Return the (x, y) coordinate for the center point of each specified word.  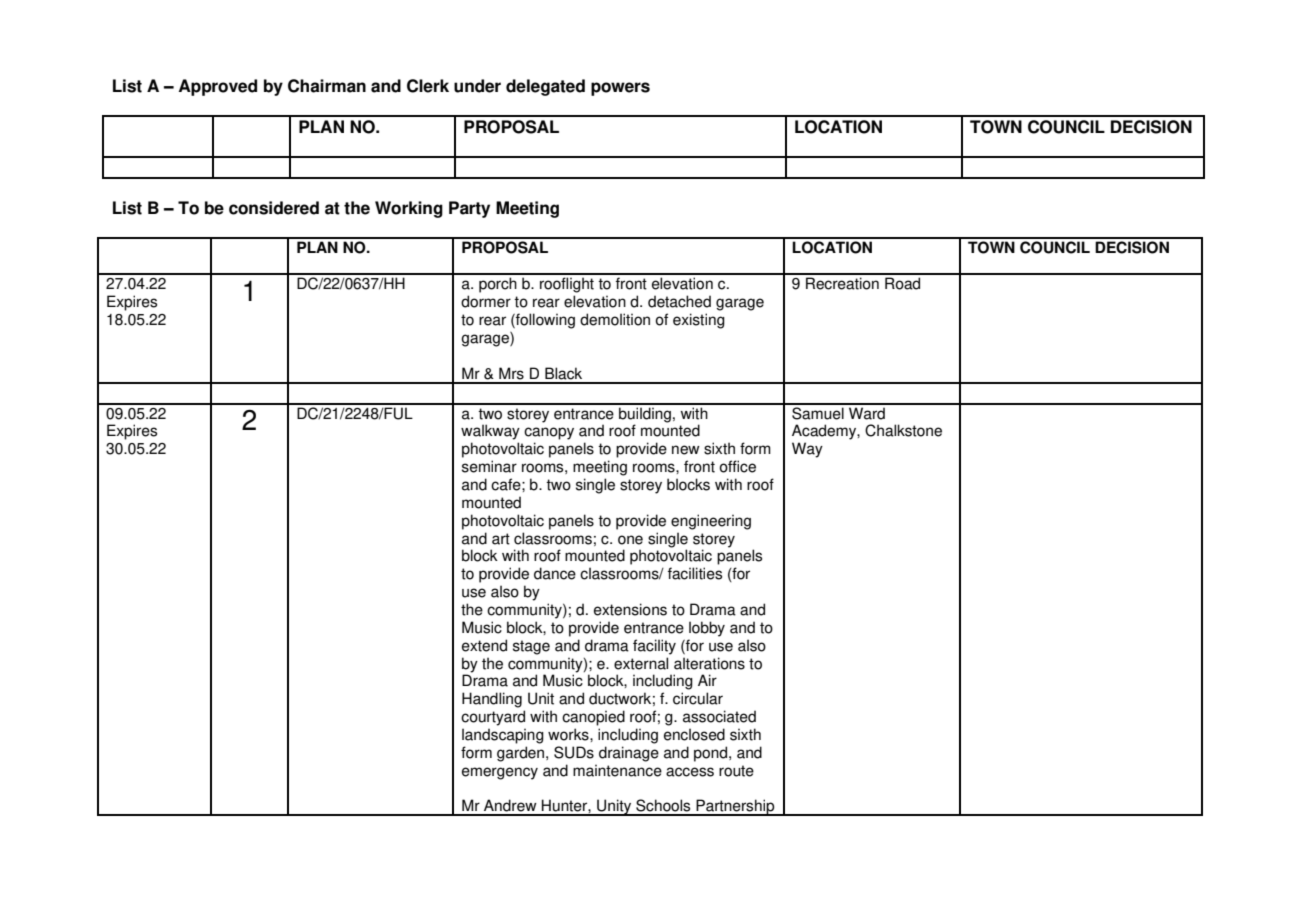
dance (555, 573)
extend (484, 645)
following (544, 321)
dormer (486, 301)
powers (620, 89)
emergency (500, 773)
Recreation (842, 283)
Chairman (327, 86)
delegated (545, 87)
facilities (695, 573)
